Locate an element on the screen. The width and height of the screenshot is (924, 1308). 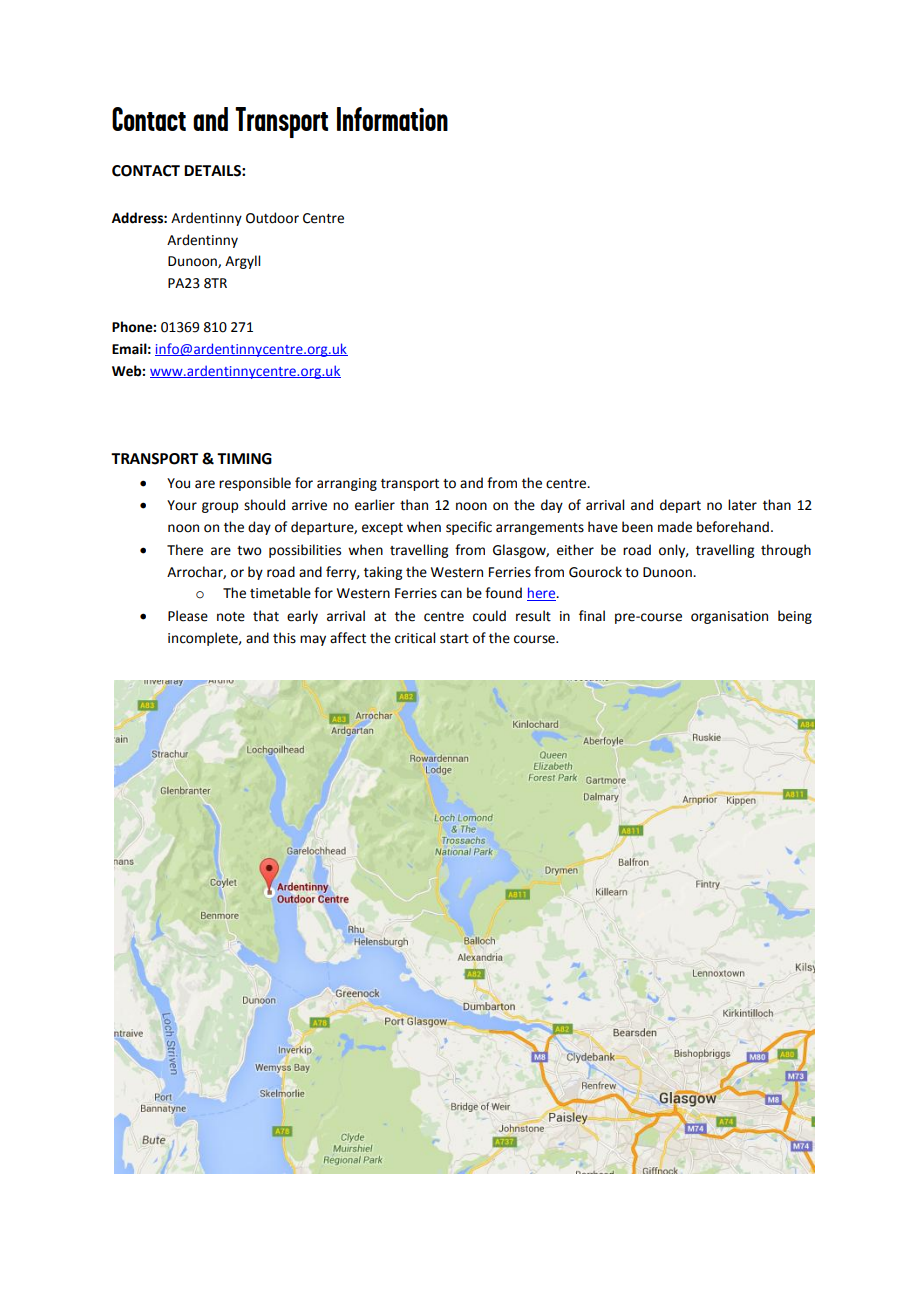
been is located at coordinates (637, 527).
